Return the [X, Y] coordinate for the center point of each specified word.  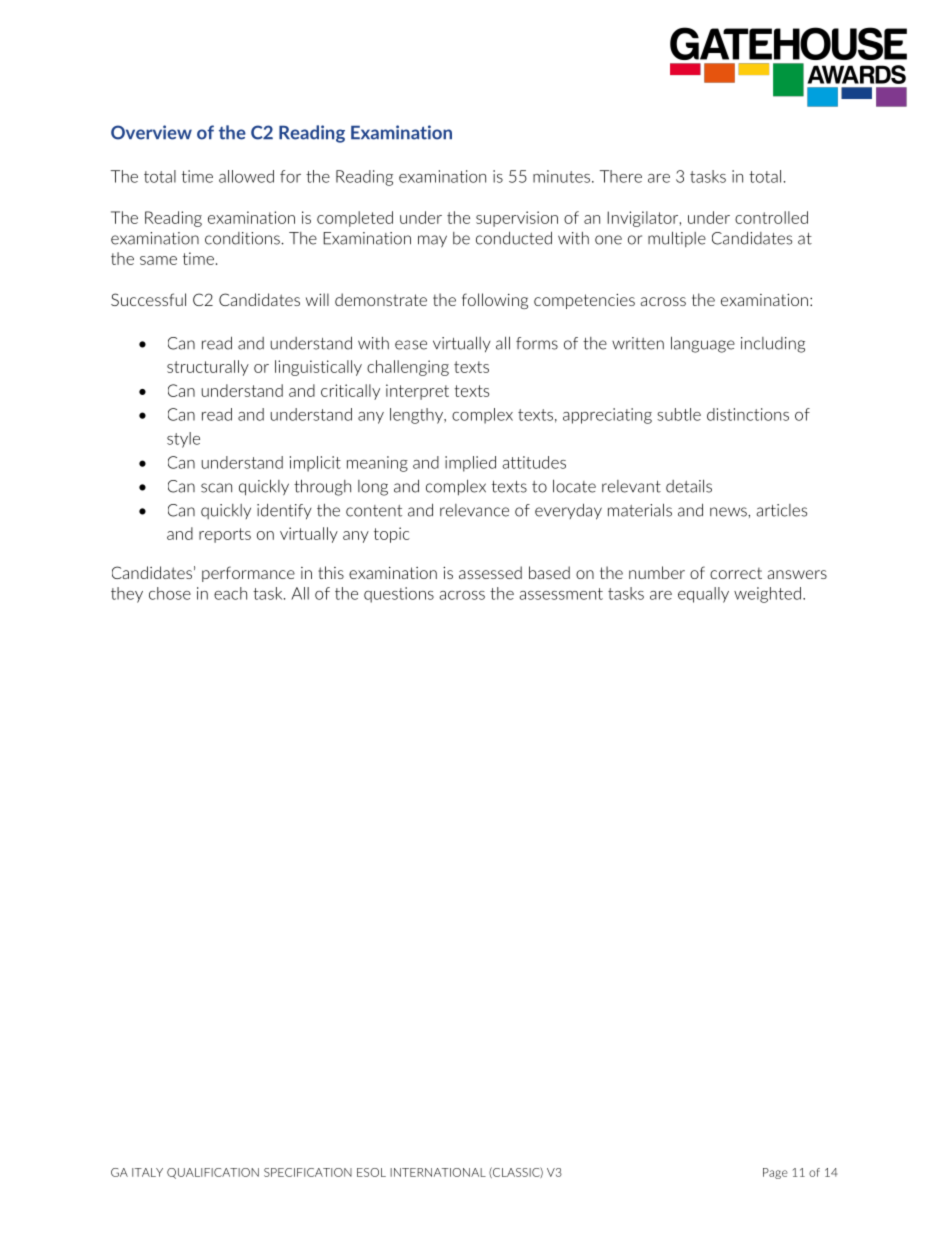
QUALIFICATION [213, 1173]
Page [775, 1173]
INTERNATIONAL [438, 1172]
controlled [771, 217]
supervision [517, 219]
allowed [246, 176]
